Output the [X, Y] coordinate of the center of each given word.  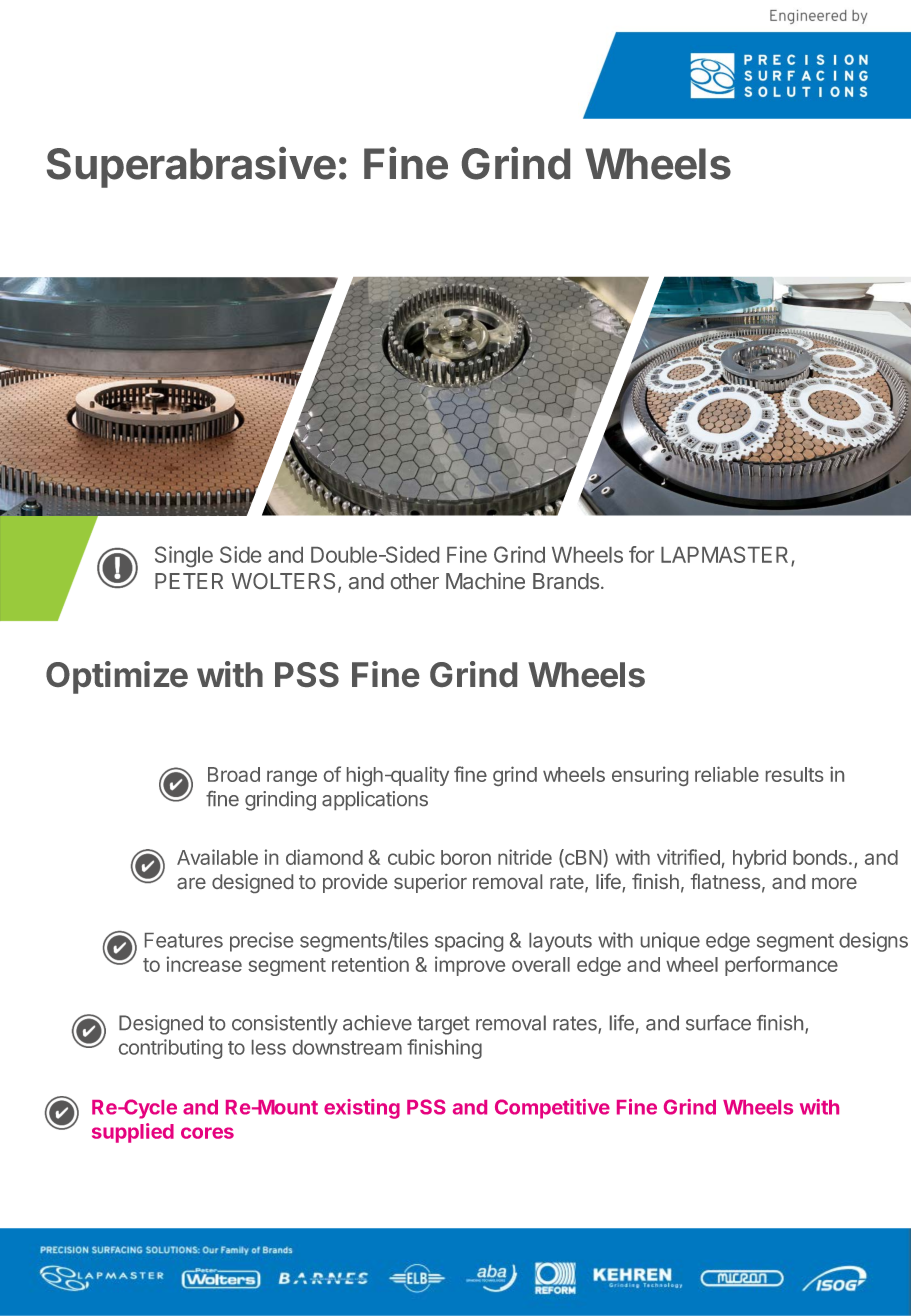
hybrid [759, 859]
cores [207, 1133]
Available [217, 857]
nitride [525, 857]
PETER [189, 581]
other [415, 581]
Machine [485, 580]
